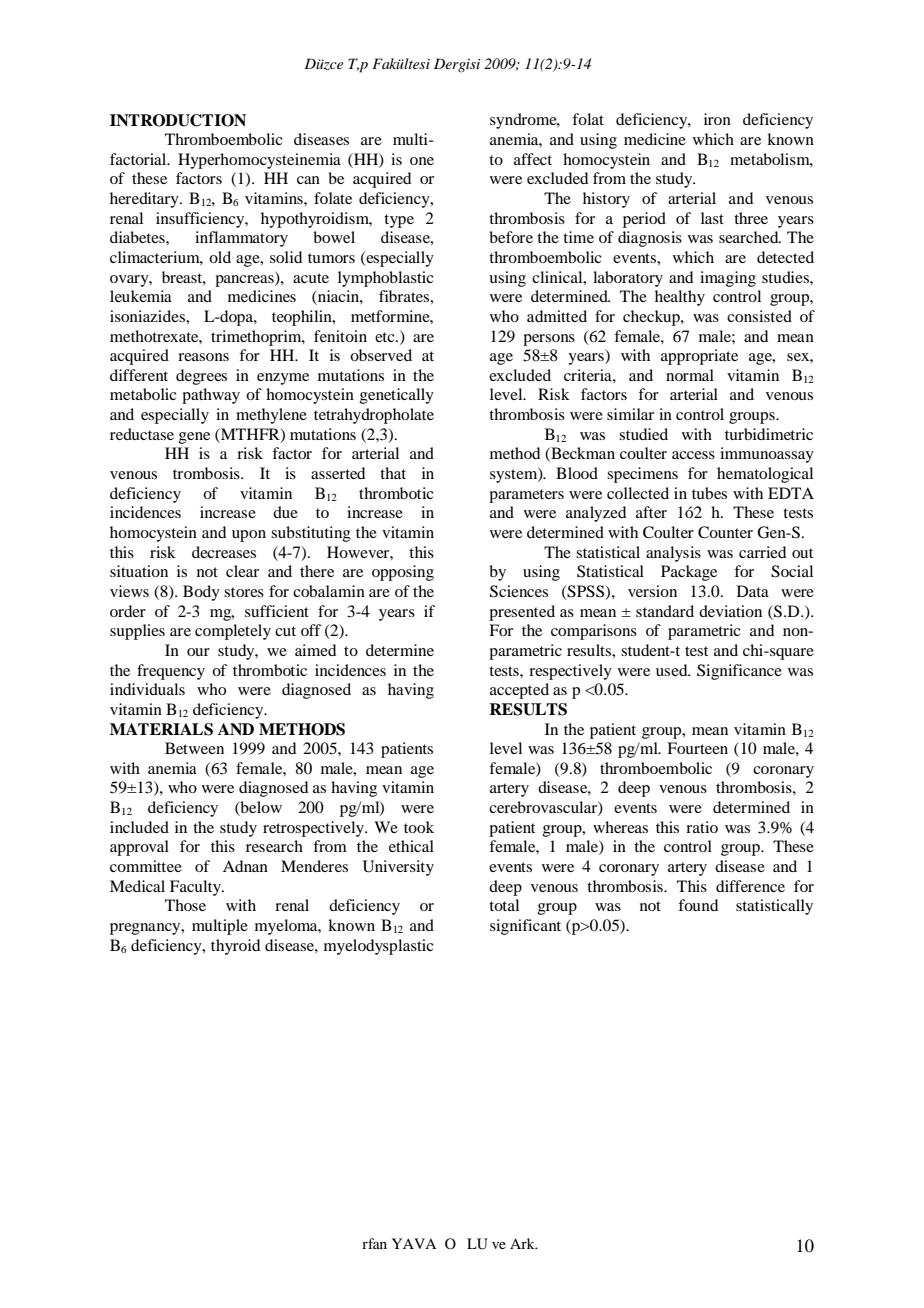 This screenshot has width=924, height=1308. Describe the element at coordinates (245, 866) in the screenshot. I see `Adnan` at that location.
